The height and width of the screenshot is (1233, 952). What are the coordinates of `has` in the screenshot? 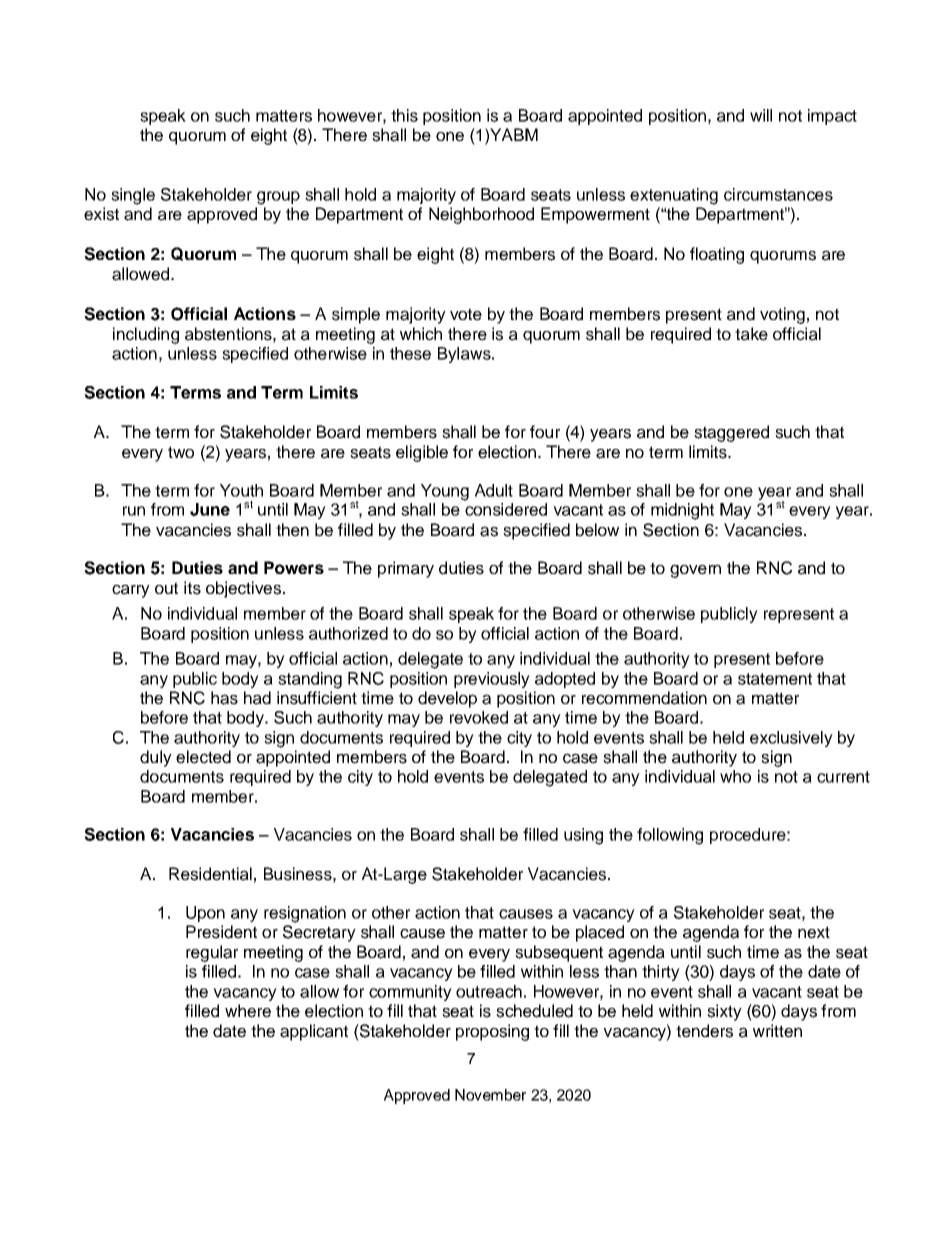 It's located at (224, 698).
